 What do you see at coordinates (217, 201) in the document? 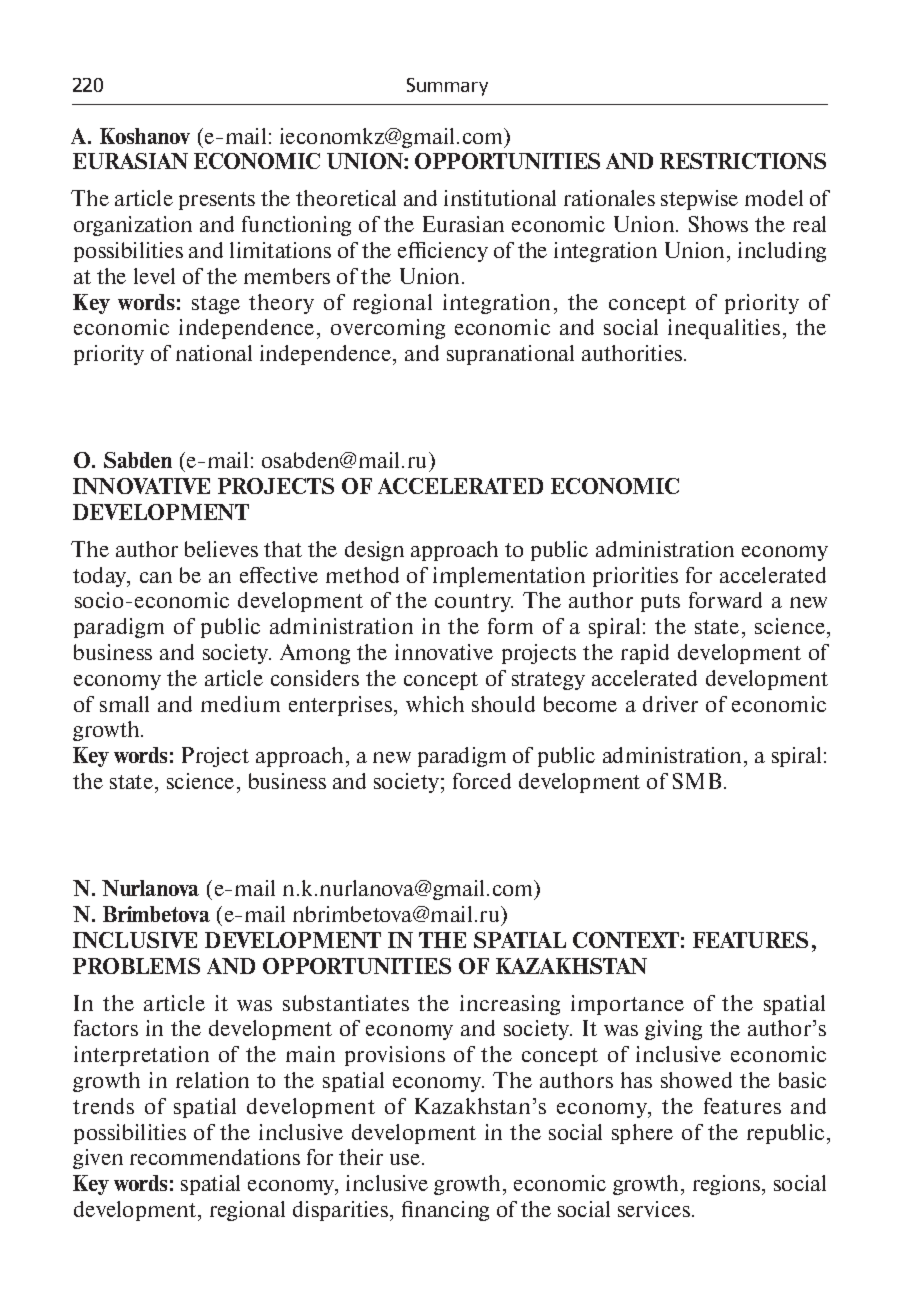
I see `presents` at bounding box center [217, 201].
